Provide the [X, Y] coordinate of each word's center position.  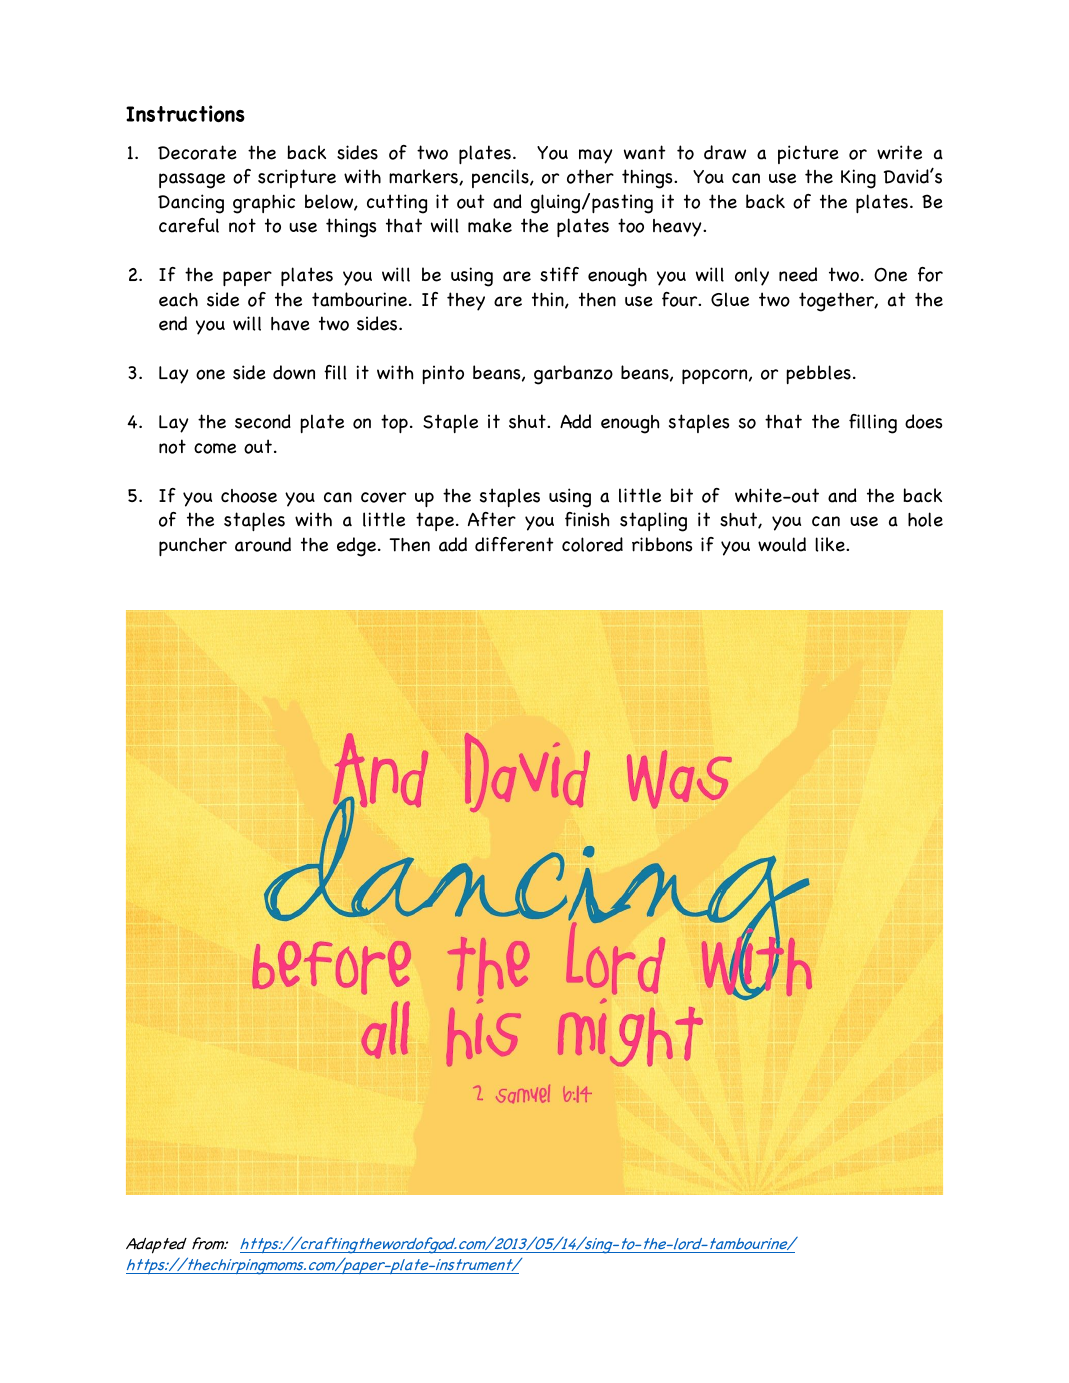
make [490, 225]
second [263, 421]
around [263, 544]
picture [808, 154]
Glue [730, 299]
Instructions [185, 114]
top [394, 423]
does [924, 421]
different [514, 544]
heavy [678, 228]
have [290, 324]
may [596, 156]
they [466, 301]
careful [189, 225]
